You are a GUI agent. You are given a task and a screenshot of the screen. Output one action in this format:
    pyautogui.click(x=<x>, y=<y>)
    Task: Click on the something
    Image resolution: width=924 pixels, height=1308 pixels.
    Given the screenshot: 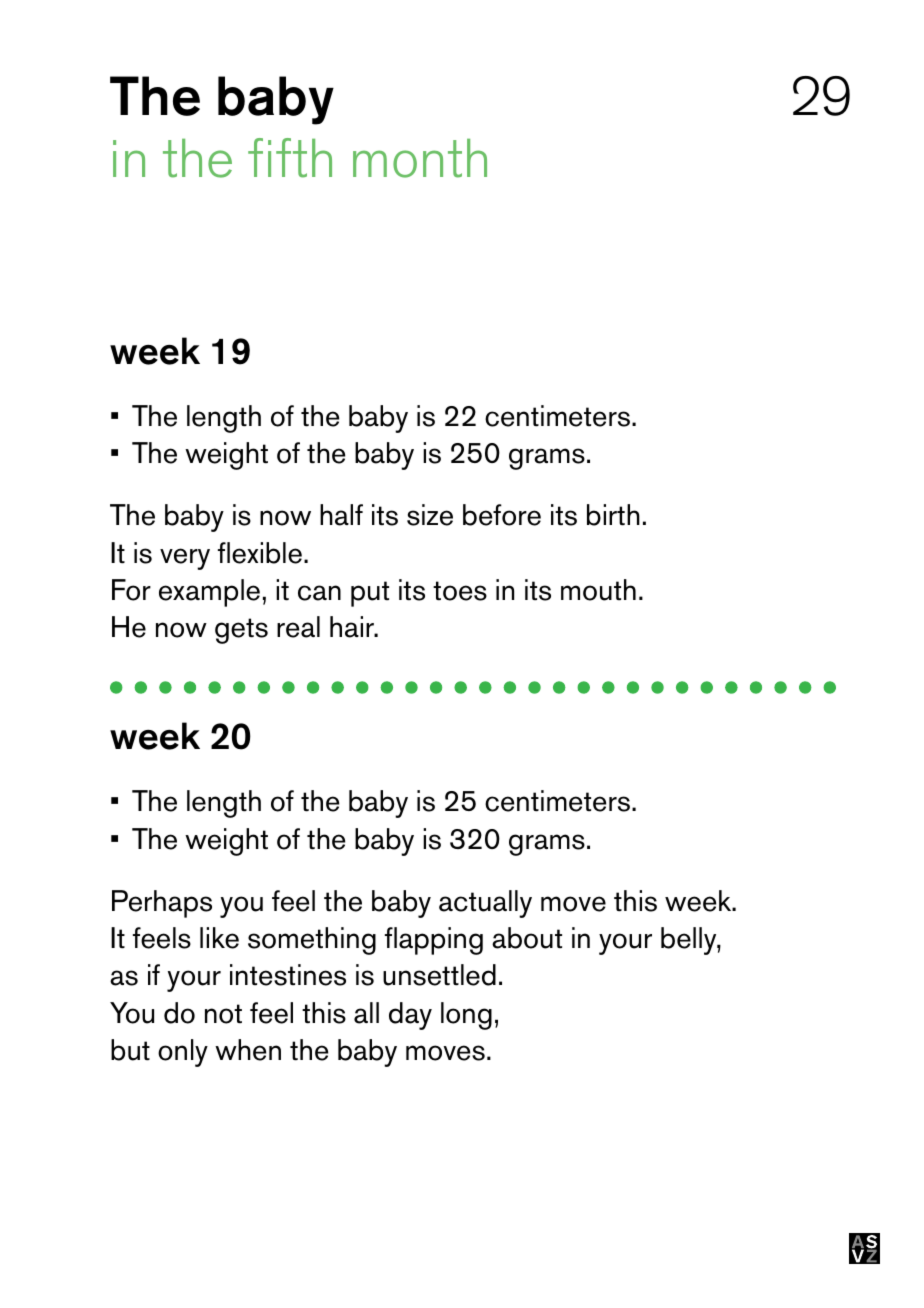 What is the action you would take?
    pyautogui.click(x=312, y=941)
